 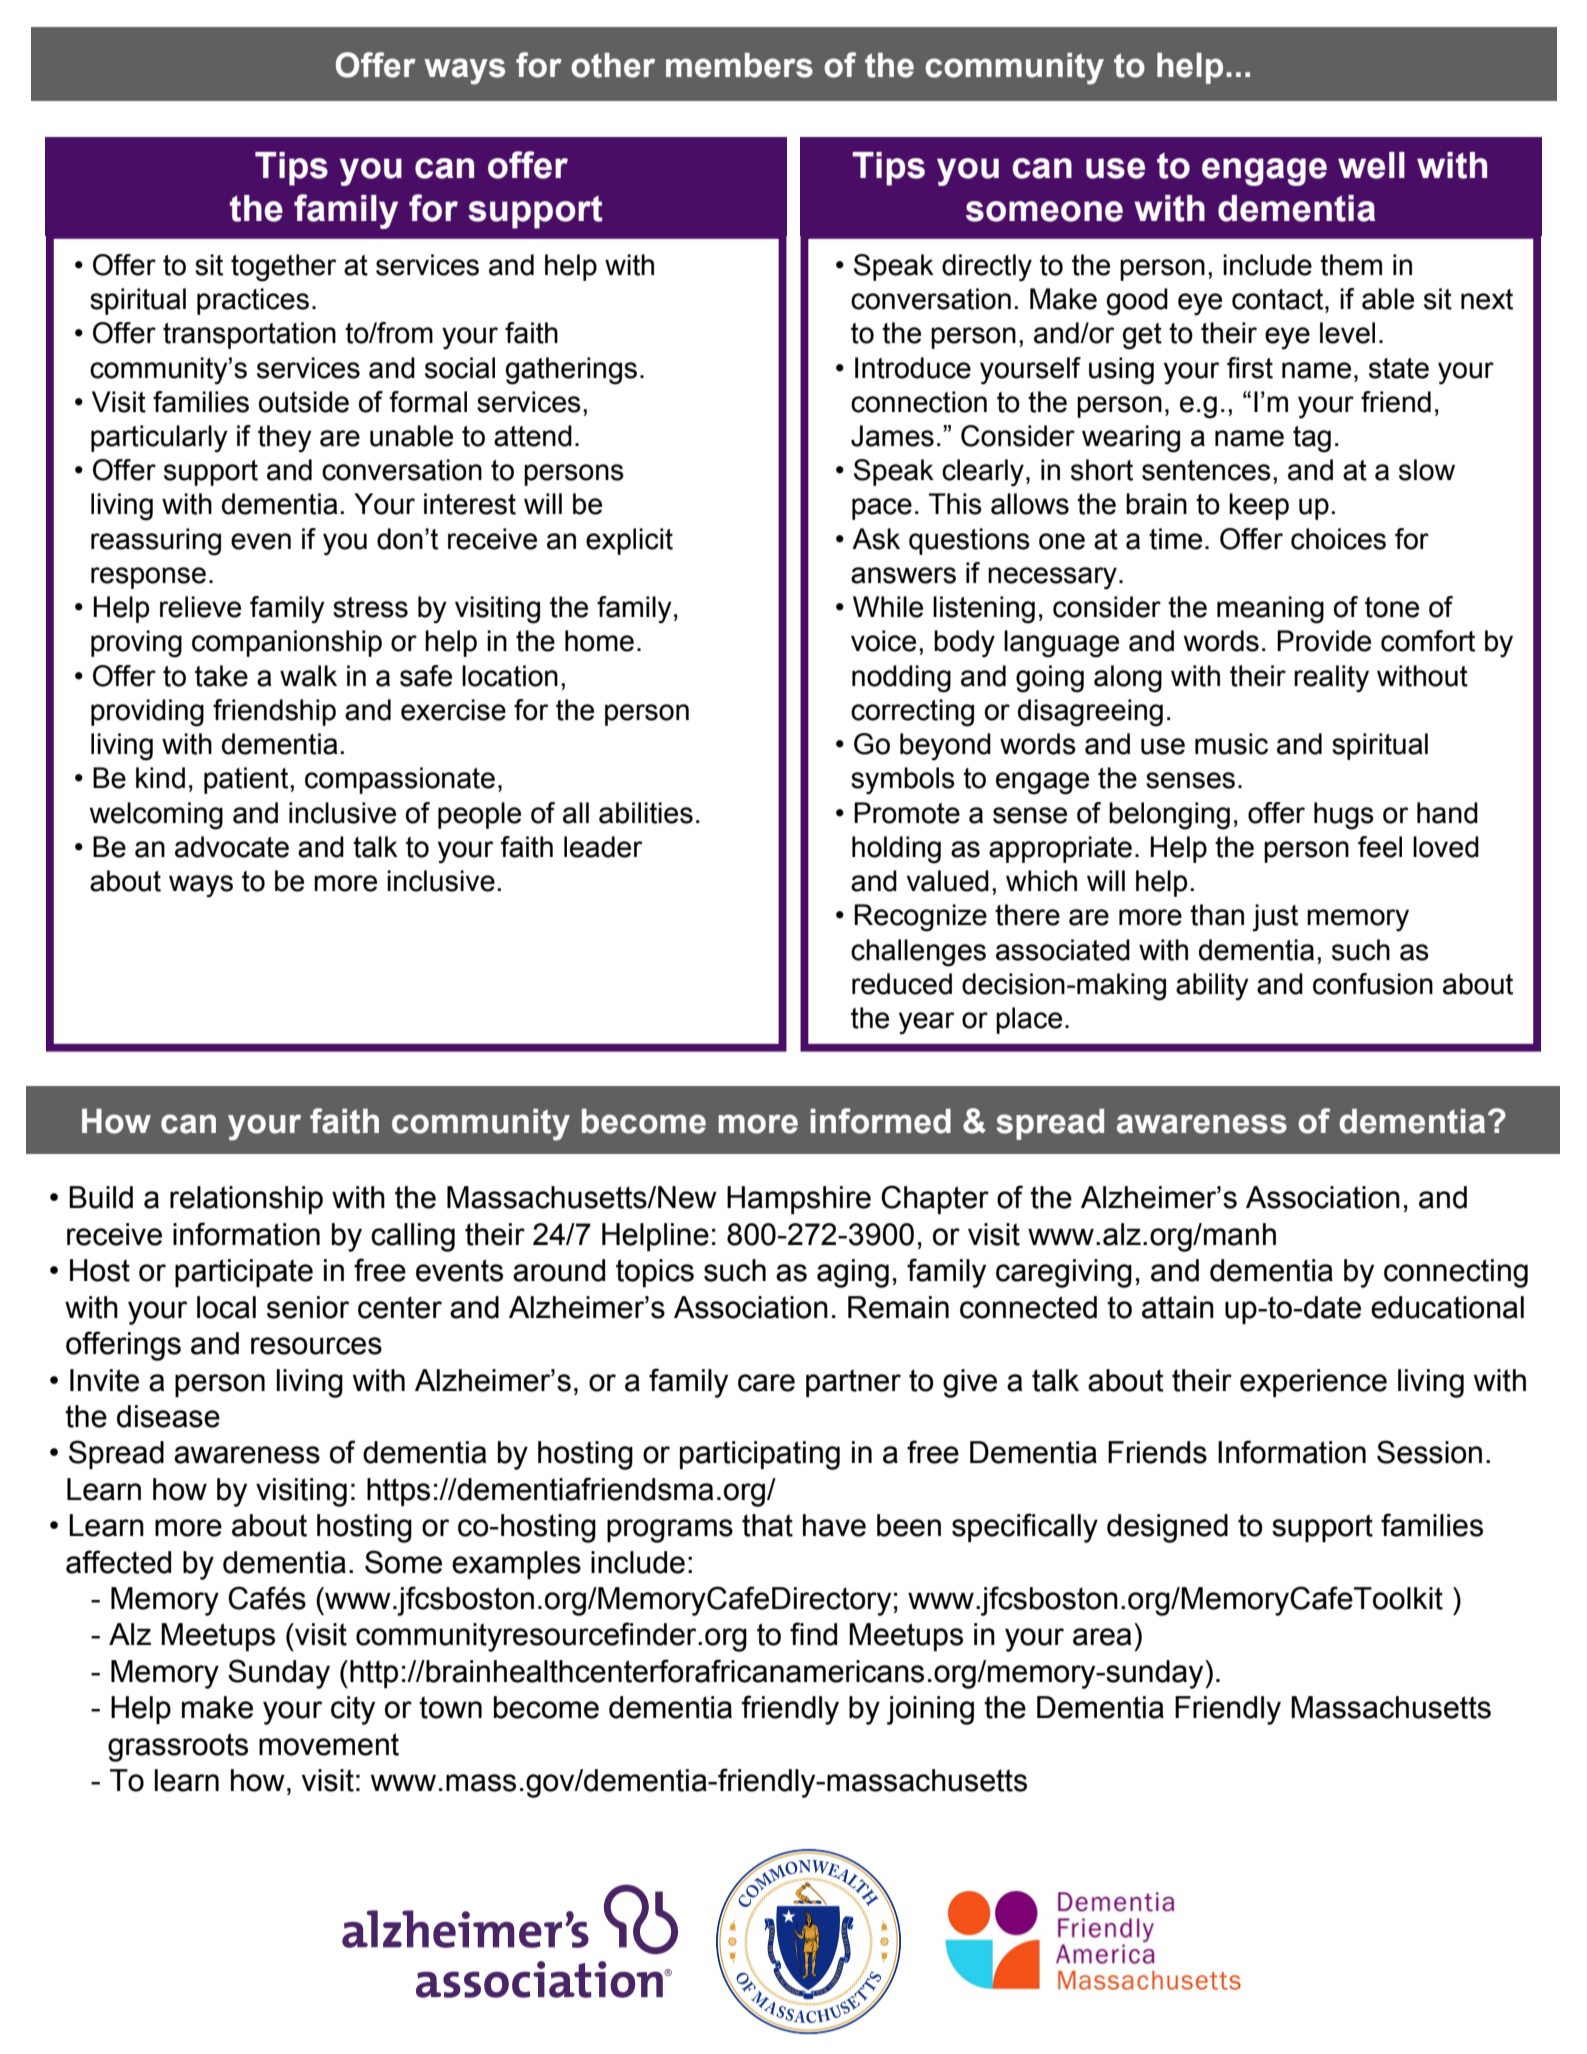 What do you see at coordinates (1447, 1307) in the screenshot?
I see `educational` at bounding box center [1447, 1307].
